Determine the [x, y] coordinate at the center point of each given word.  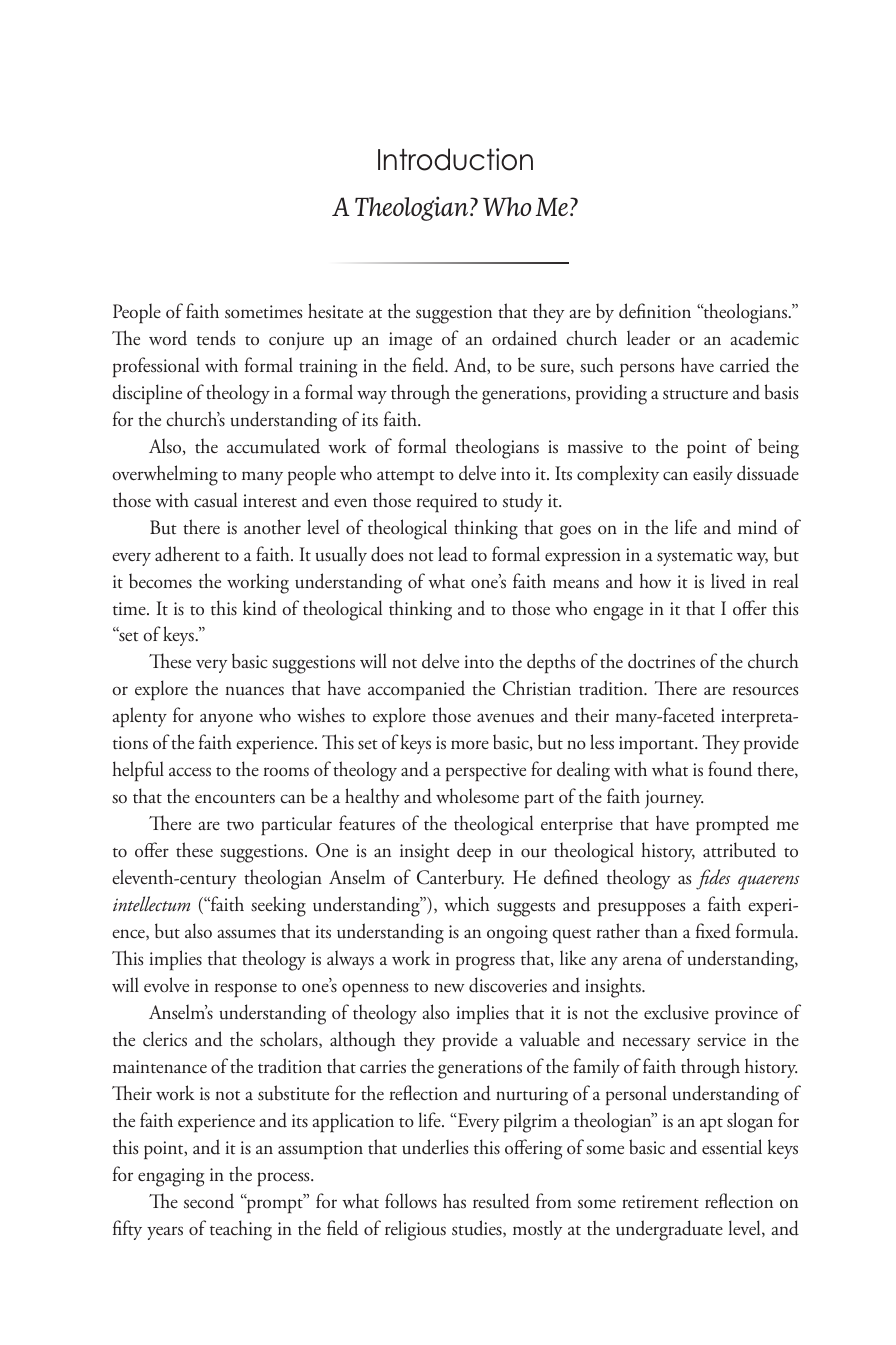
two [240, 826]
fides [713, 879]
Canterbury [460, 879]
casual [215, 500]
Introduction [455, 159]
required [447, 502]
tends [216, 338]
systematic [695, 557]
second [209, 1201]
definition [655, 311]
